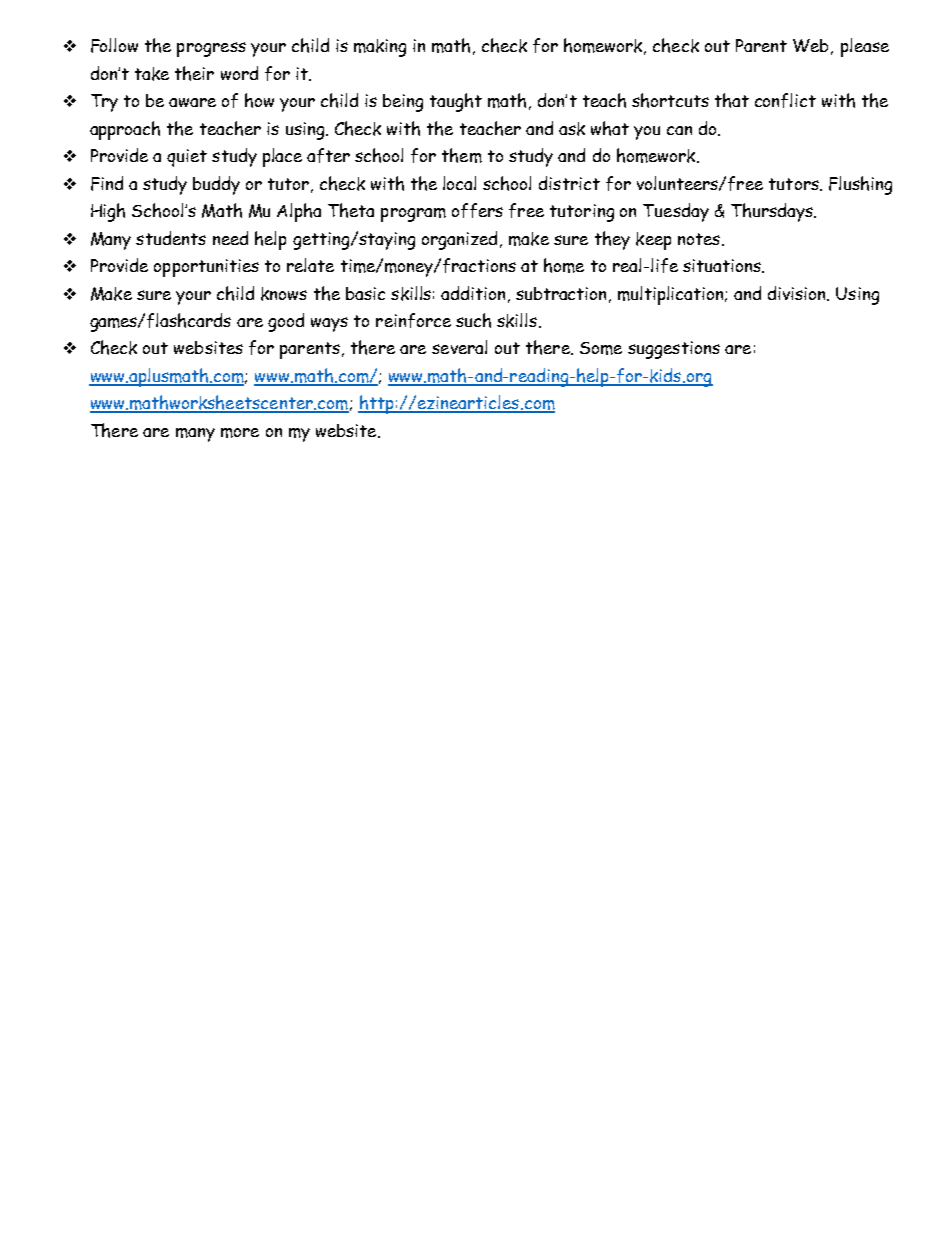 The image size is (952, 1233). What do you see at coordinates (860, 185) in the screenshot?
I see `Flushing` at bounding box center [860, 185].
